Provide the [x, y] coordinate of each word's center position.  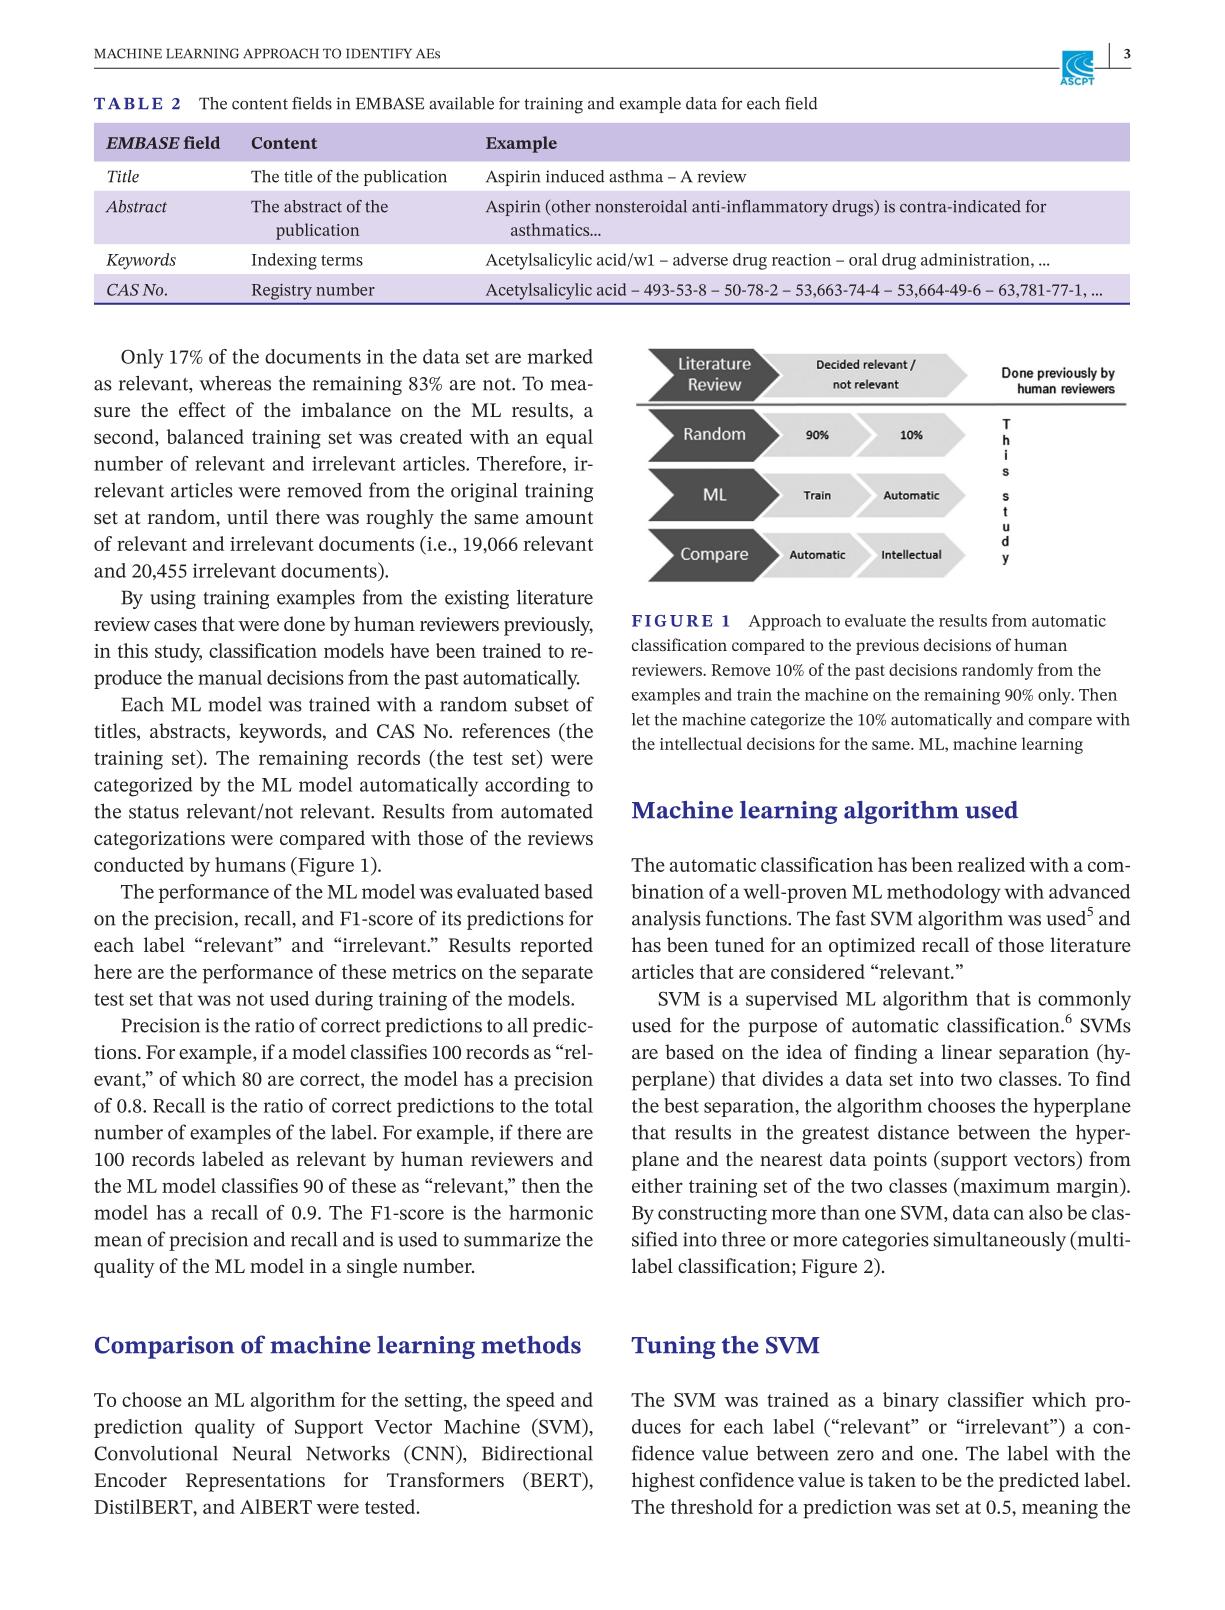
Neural [262, 1453]
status [154, 812]
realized [991, 864]
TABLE [128, 103]
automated [547, 811]
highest [663, 1482]
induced [575, 176]
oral [863, 259]
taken [892, 1479]
